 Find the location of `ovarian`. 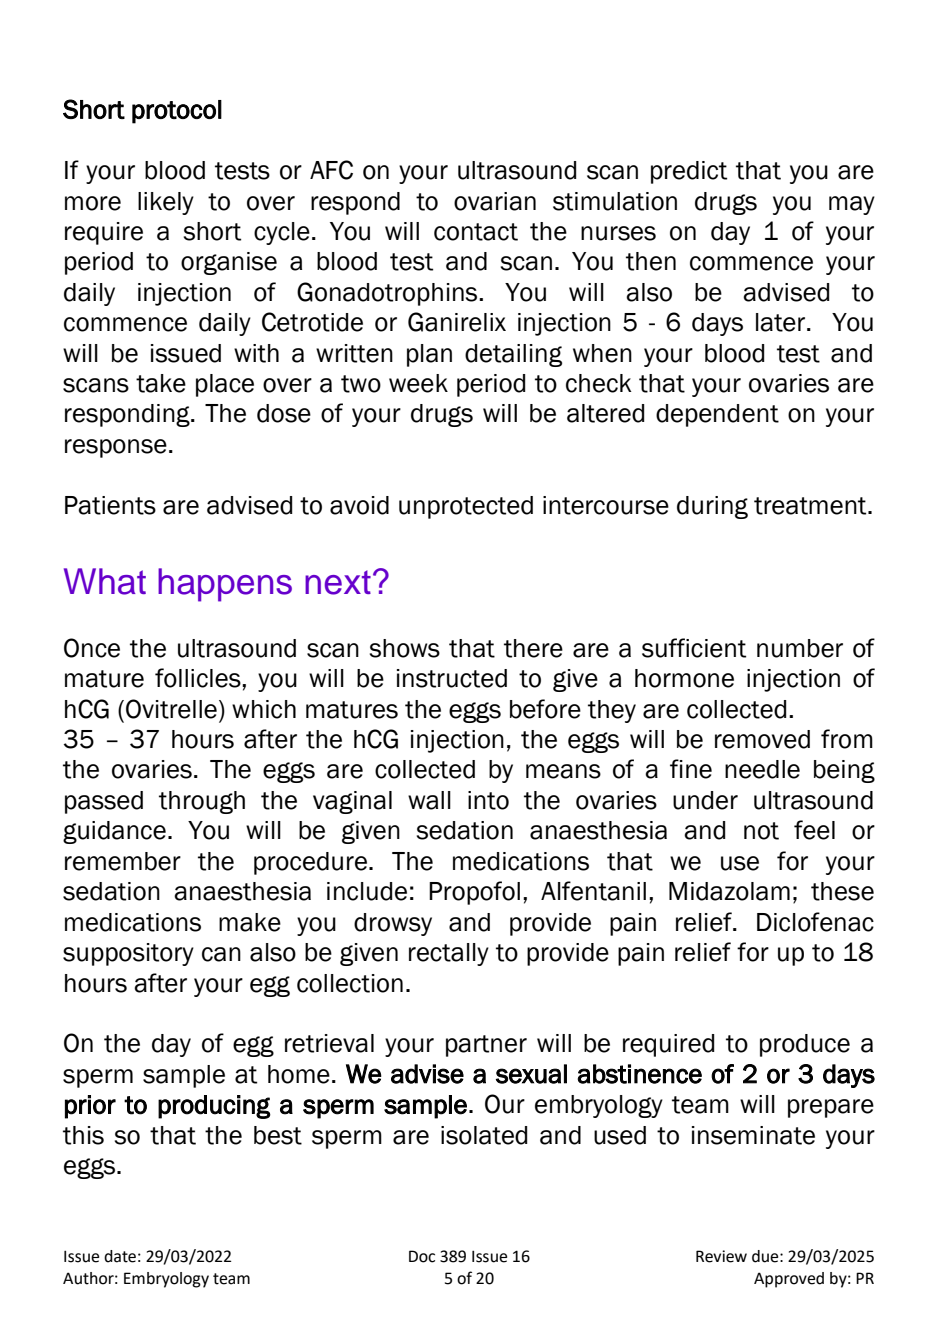

ovarian is located at coordinates (495, 201).
